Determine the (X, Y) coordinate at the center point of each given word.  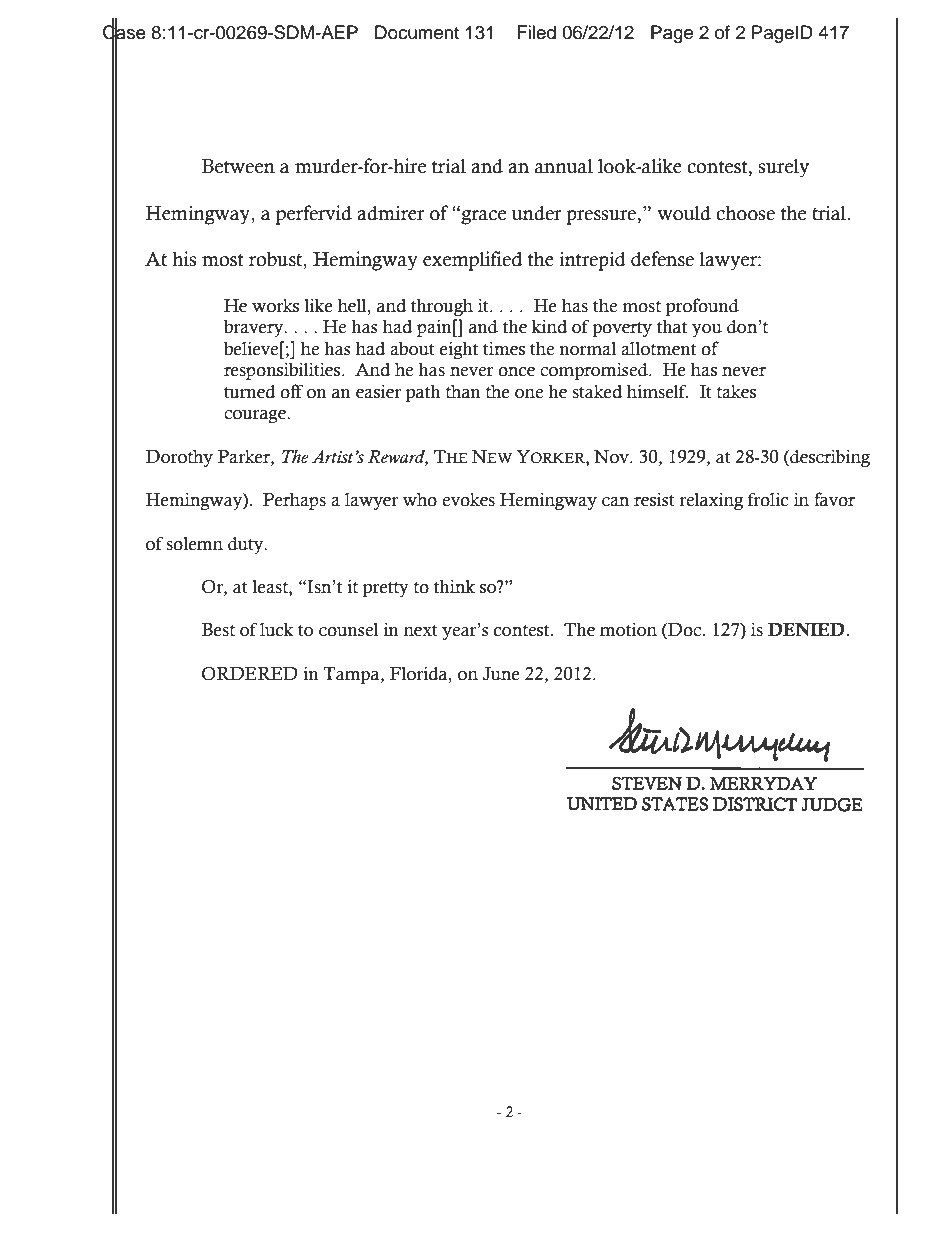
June (501, 674)
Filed (537, 32)
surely (783, 168)
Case (124, 32)
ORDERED (250, 674)
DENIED (806, 629)
